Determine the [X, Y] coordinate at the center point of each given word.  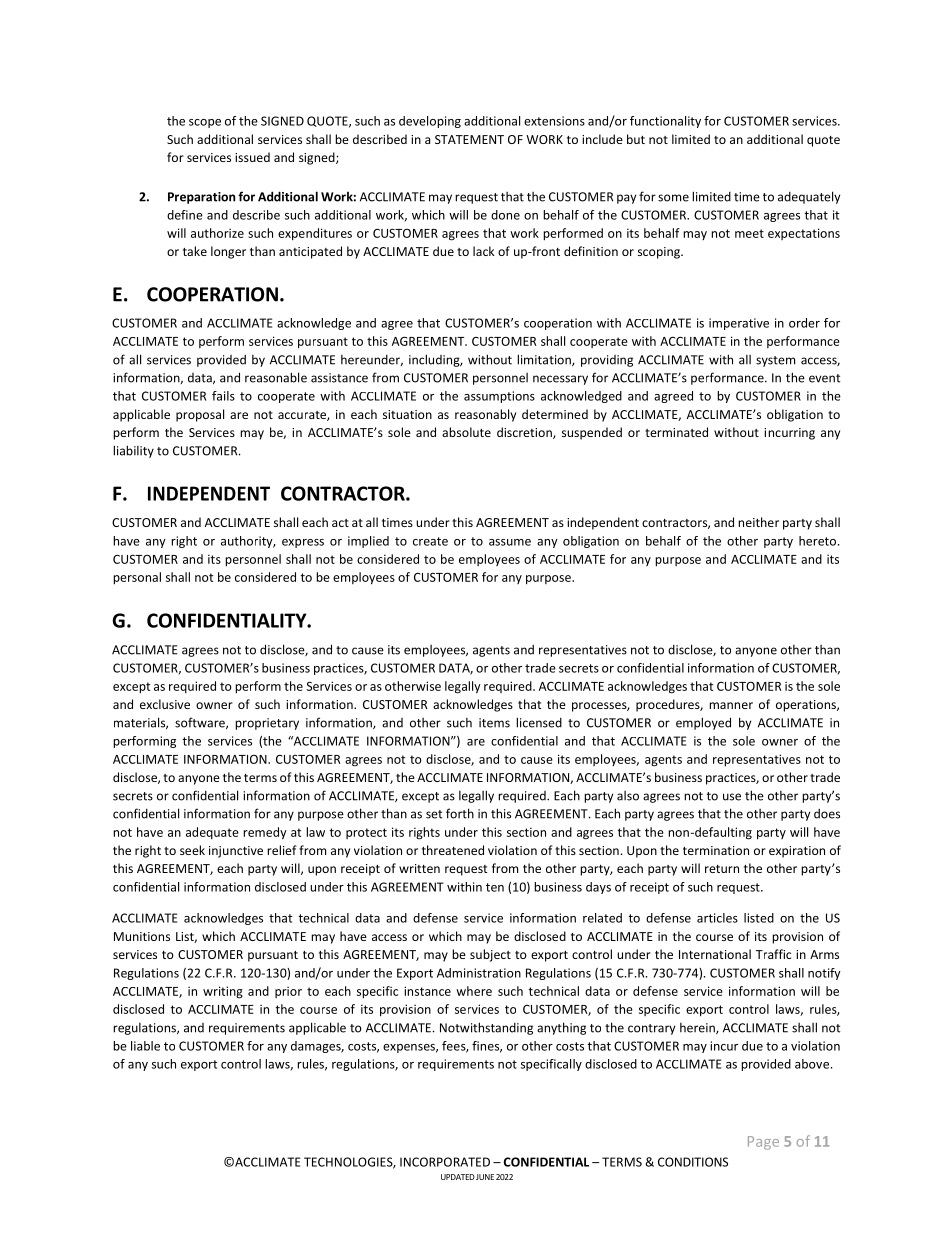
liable [145, 1046]
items [494, 723]
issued [252, 157]
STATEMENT [469, 139]
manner [731, 705]
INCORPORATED [445, 1162]
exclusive [165, 704]
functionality [665, 122]
